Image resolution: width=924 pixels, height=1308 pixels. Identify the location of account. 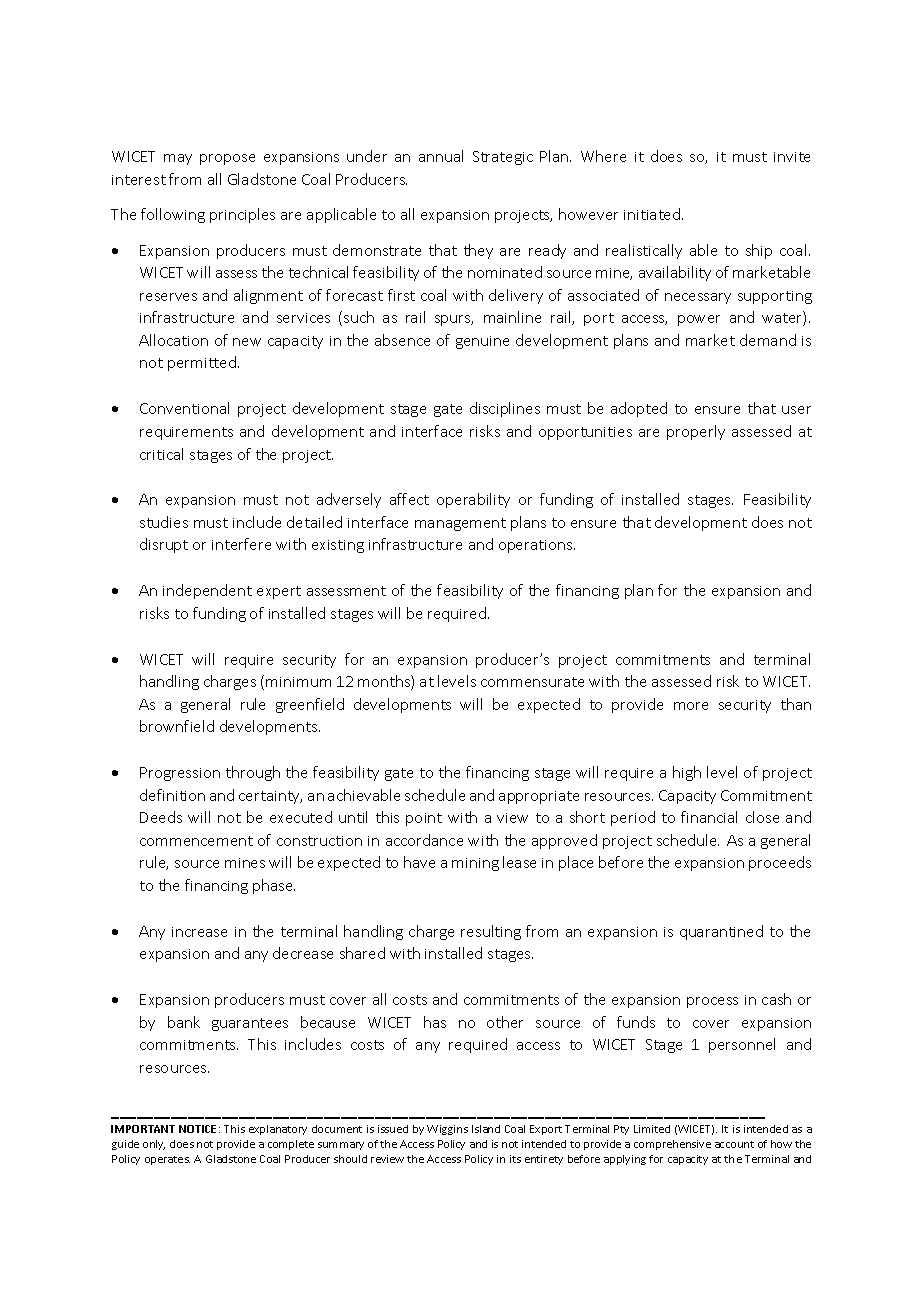
(734, 1144).
